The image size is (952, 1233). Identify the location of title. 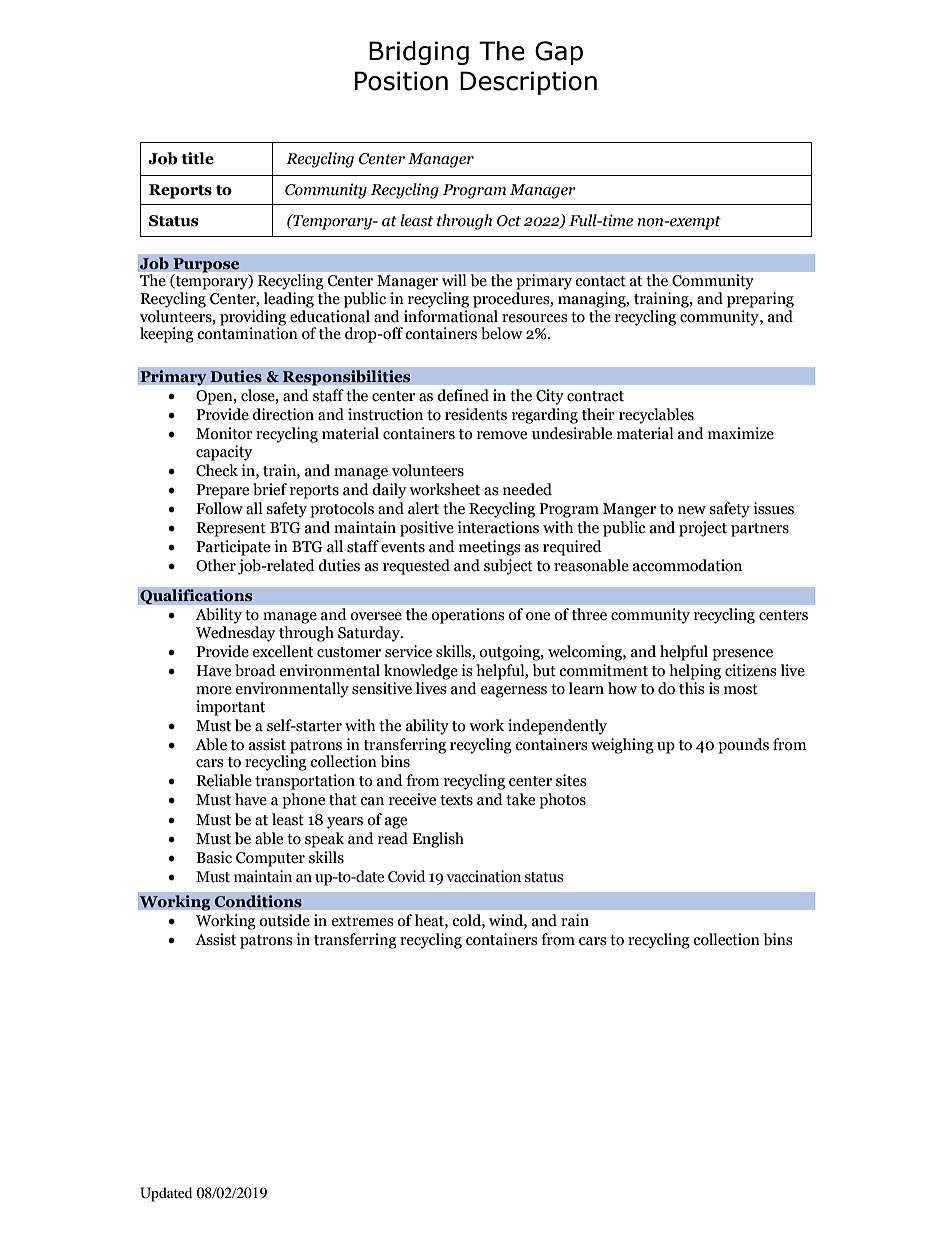
(197, 158).
